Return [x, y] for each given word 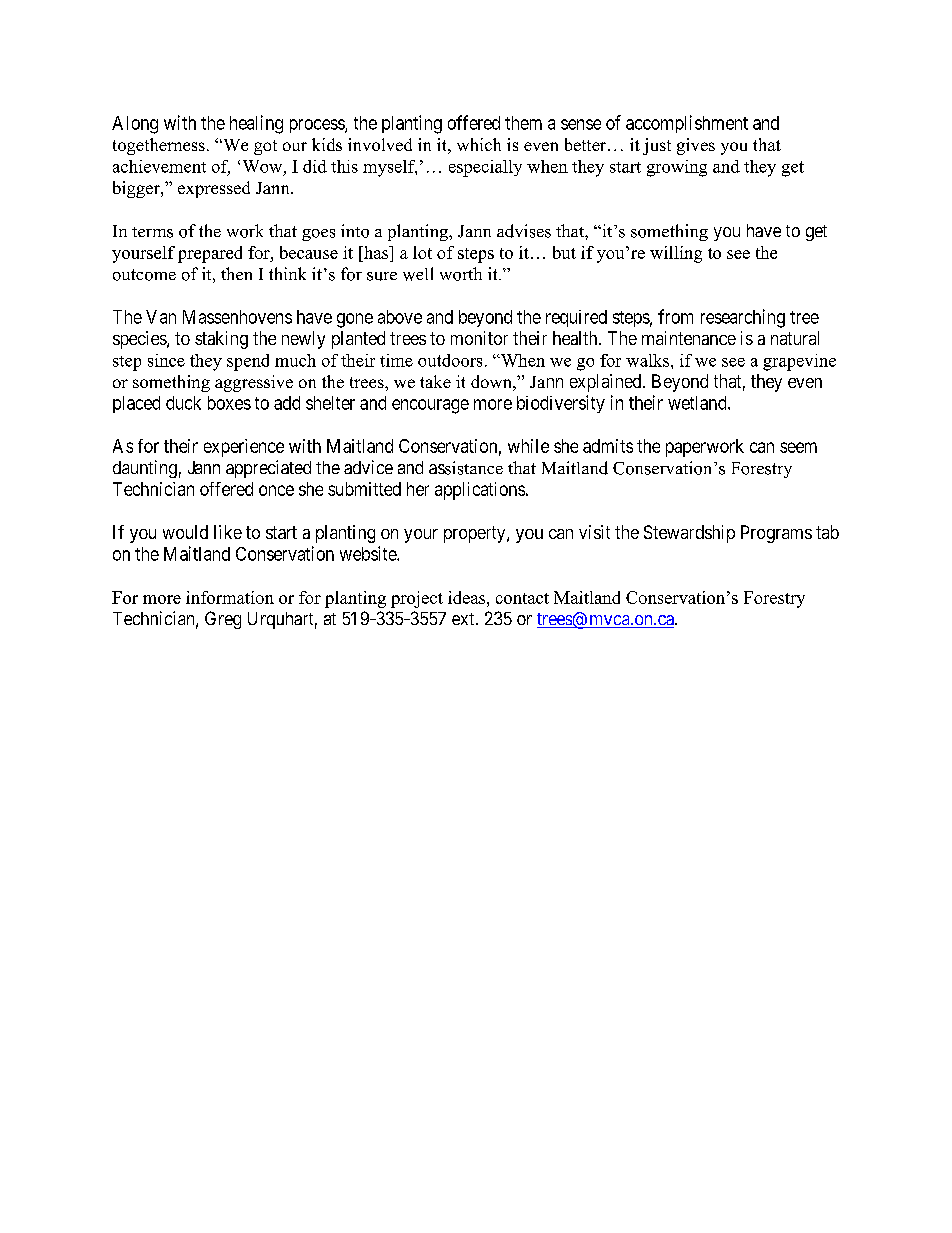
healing [256, 124]
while [528, 446]
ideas [468, 597]
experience [244, 448]
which [479, 144]
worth [461, 274]
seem [798, 447]
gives [696, 146]
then [236, 273]
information [230, 597]
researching [743, 318]
